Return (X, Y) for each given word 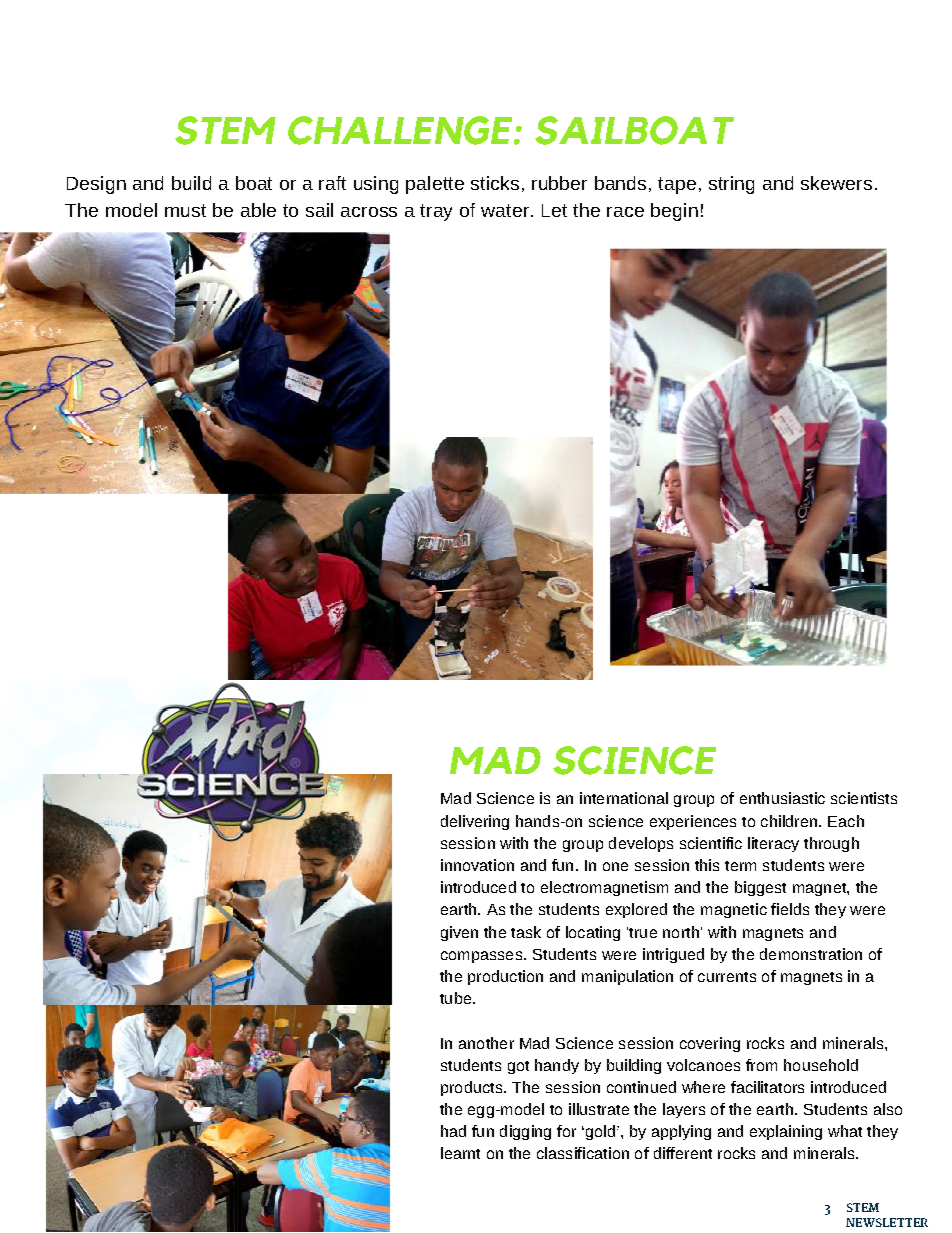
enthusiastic (782, 798)
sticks (495, 183)
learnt (460, 1153)
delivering (475, 822)
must (185, 210)
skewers (836, 183)
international (624, 798)
